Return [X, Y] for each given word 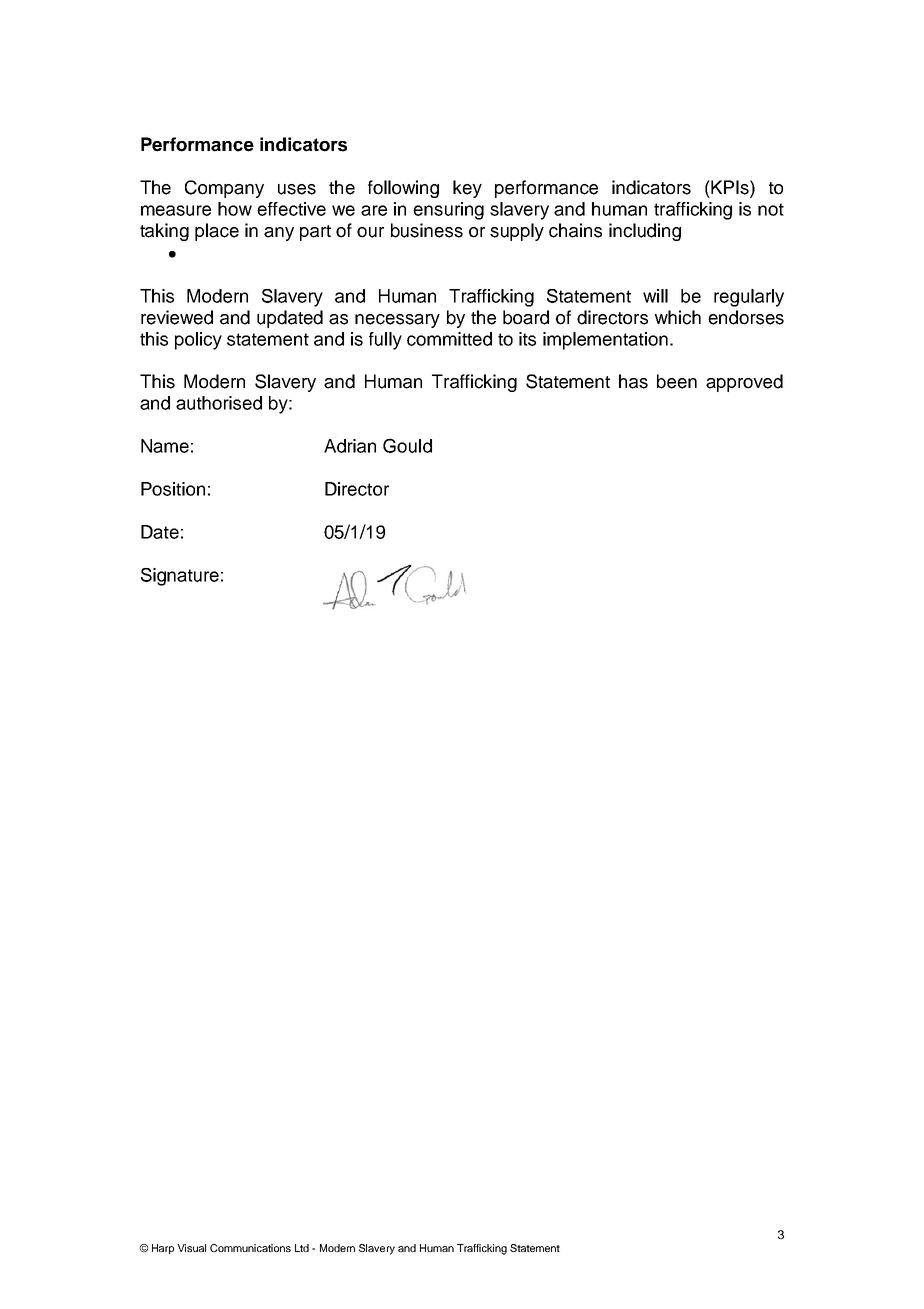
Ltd [302, 1248]
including [645, 232]
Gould [407, 445]
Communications [250, 1248]
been [677, 381]
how [235, 209]
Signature [180, 577]
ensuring [448, 211]
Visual [191, 1248]
